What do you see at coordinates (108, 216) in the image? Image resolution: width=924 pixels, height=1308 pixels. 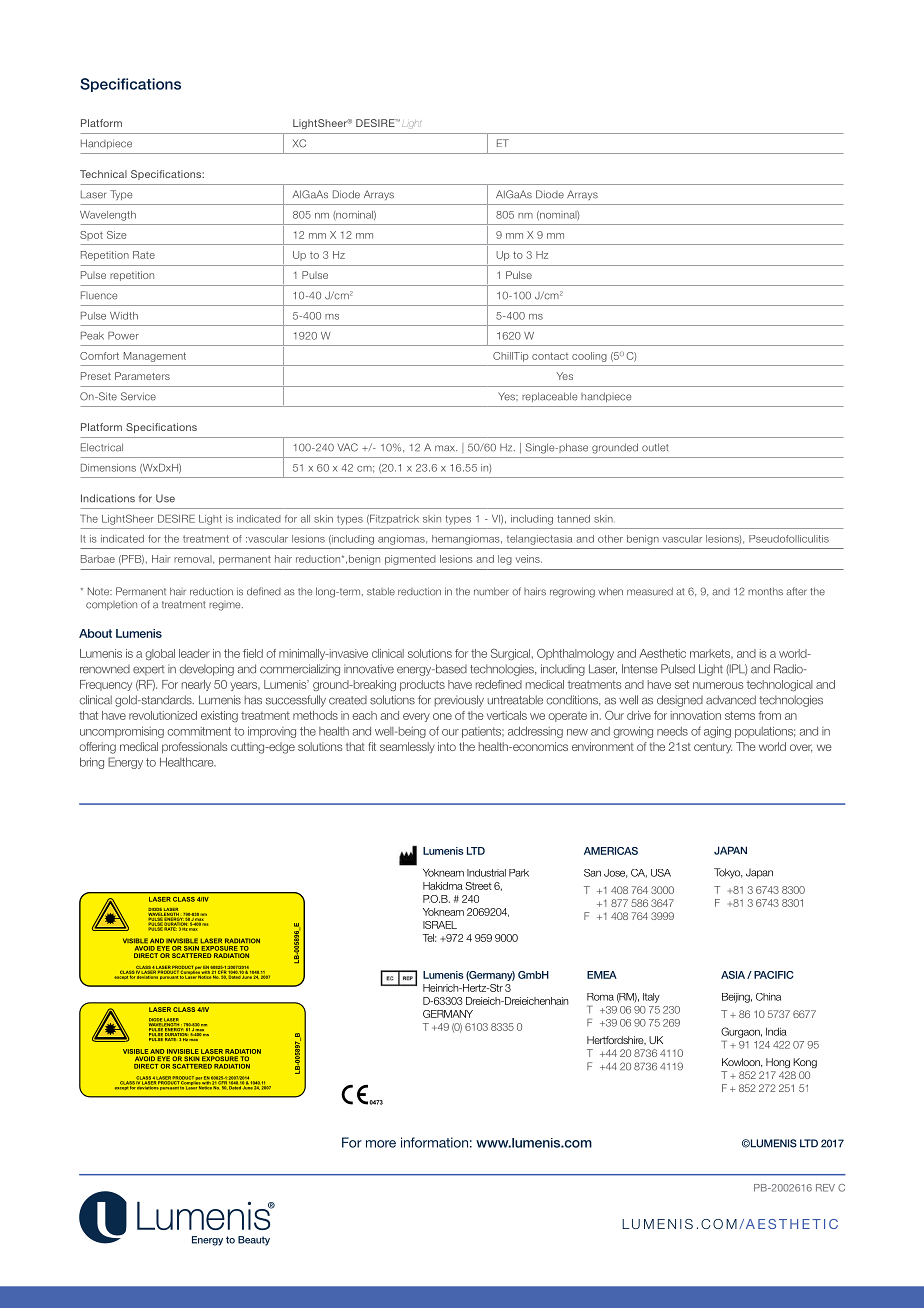 I see `Wavelength` at bounding box center [108, 216].
